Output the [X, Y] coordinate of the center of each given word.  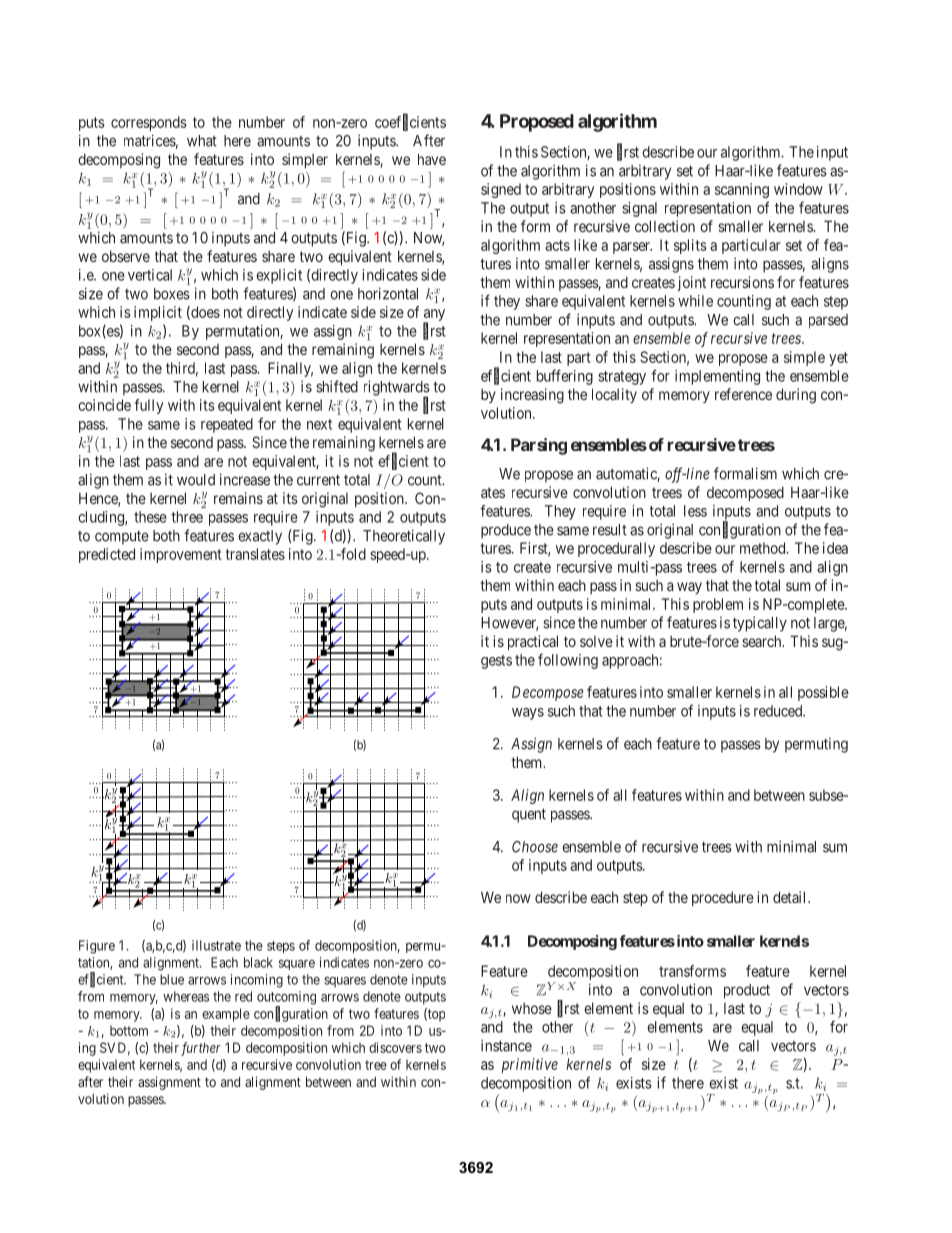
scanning [742, 190]
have [432, 159]
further [201, 1049]
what [202, 141]
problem [718, 605]
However [509, 624]
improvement [181, 555]
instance [506, 1045]
